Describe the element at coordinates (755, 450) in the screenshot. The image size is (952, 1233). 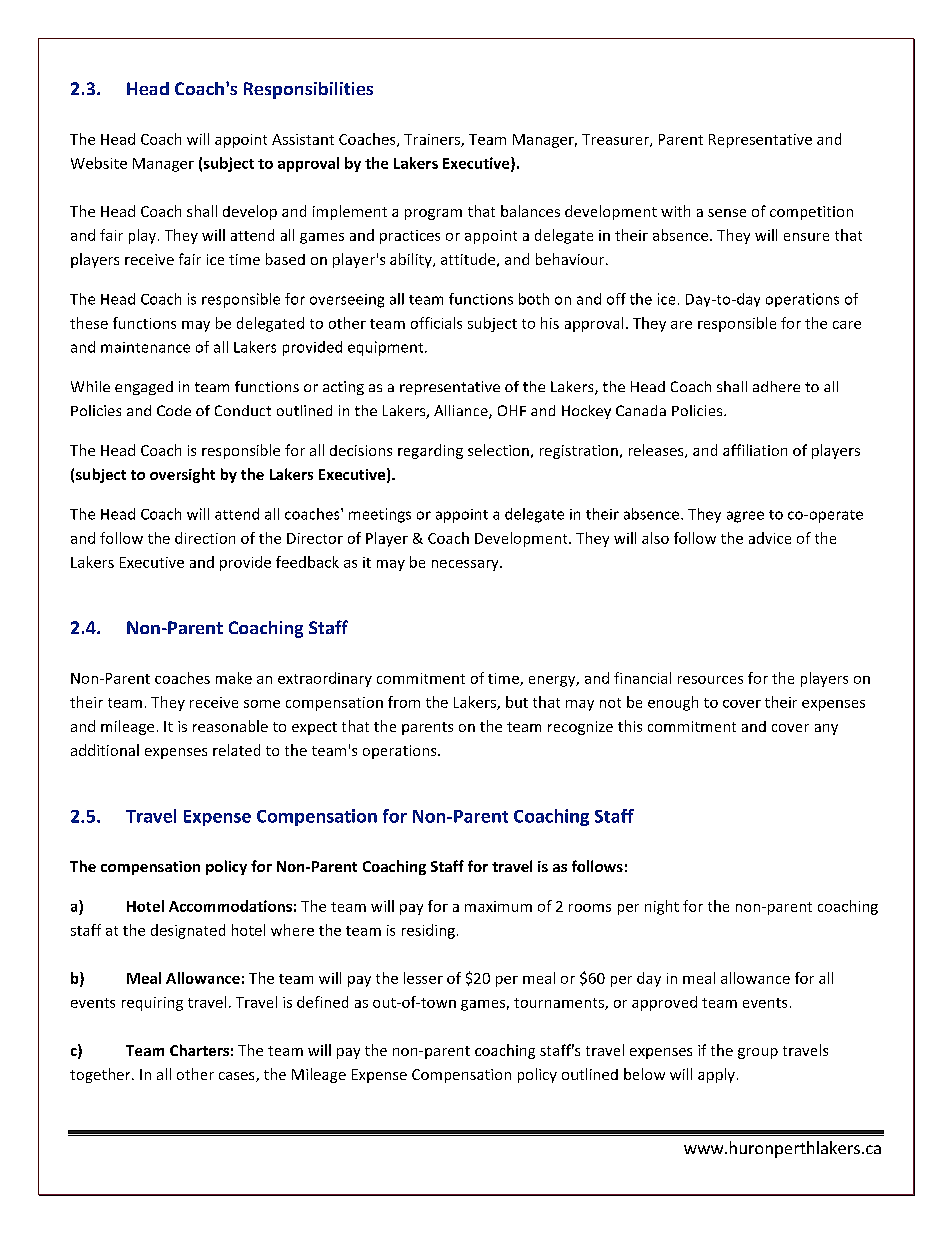
I see `affiliation` at that location.
